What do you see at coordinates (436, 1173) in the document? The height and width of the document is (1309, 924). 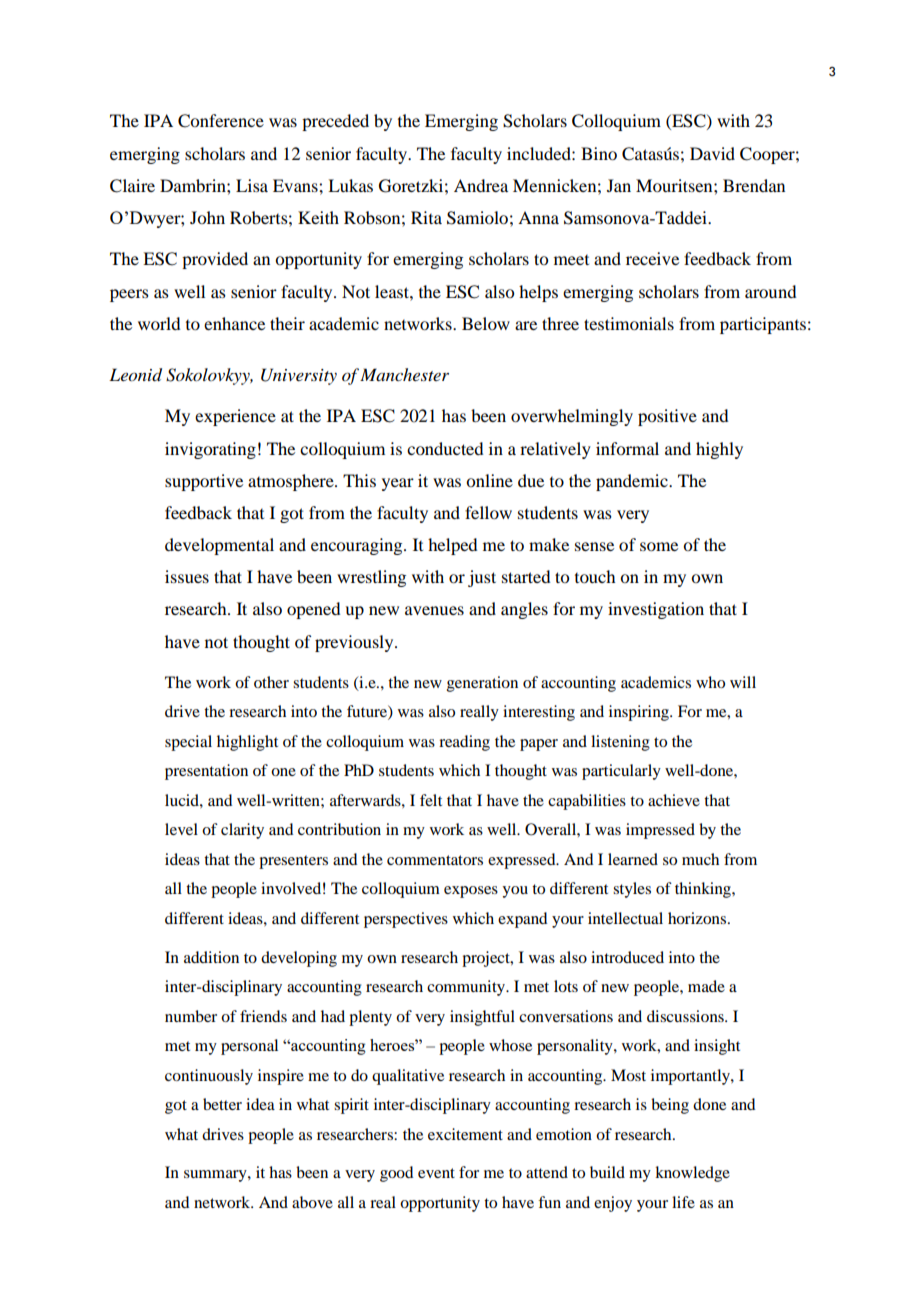 I see `event` at bounding box center [436, 1173].
